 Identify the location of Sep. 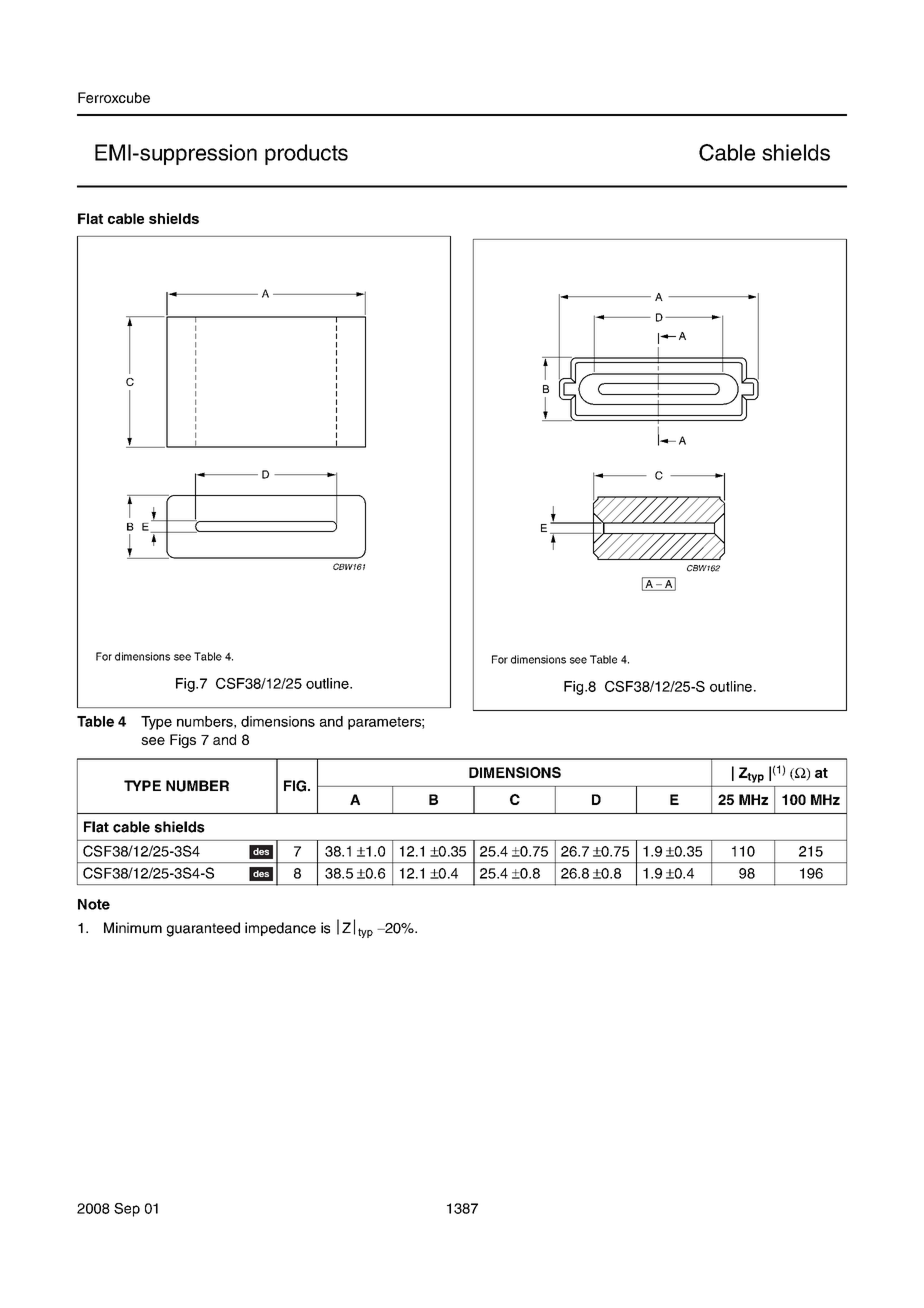
(127, 1210).
